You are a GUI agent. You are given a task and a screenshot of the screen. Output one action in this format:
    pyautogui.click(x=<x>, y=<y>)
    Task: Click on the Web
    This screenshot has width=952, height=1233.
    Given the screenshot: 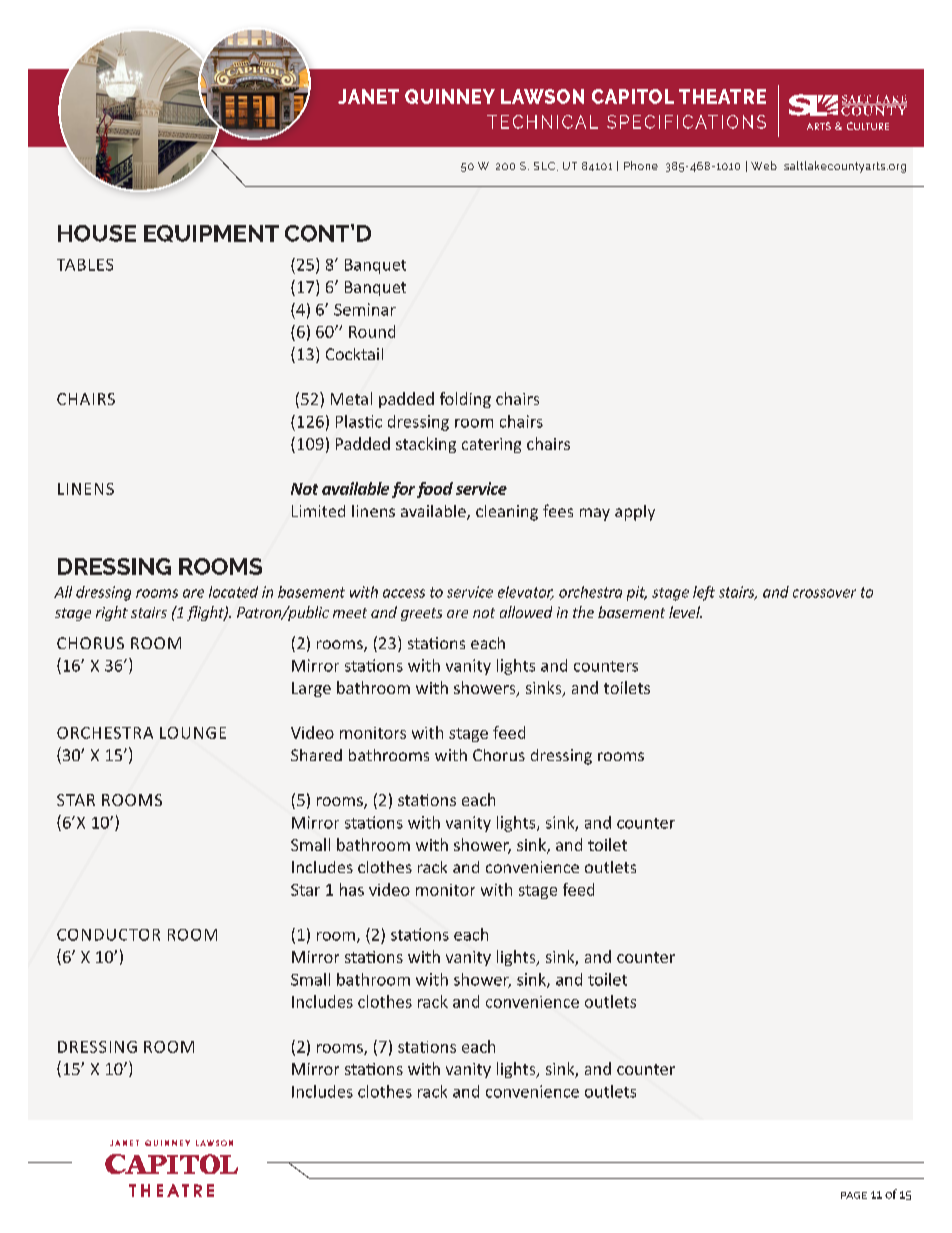 What is the action you would take?
    pyautogui.click(x=764, y=165)
